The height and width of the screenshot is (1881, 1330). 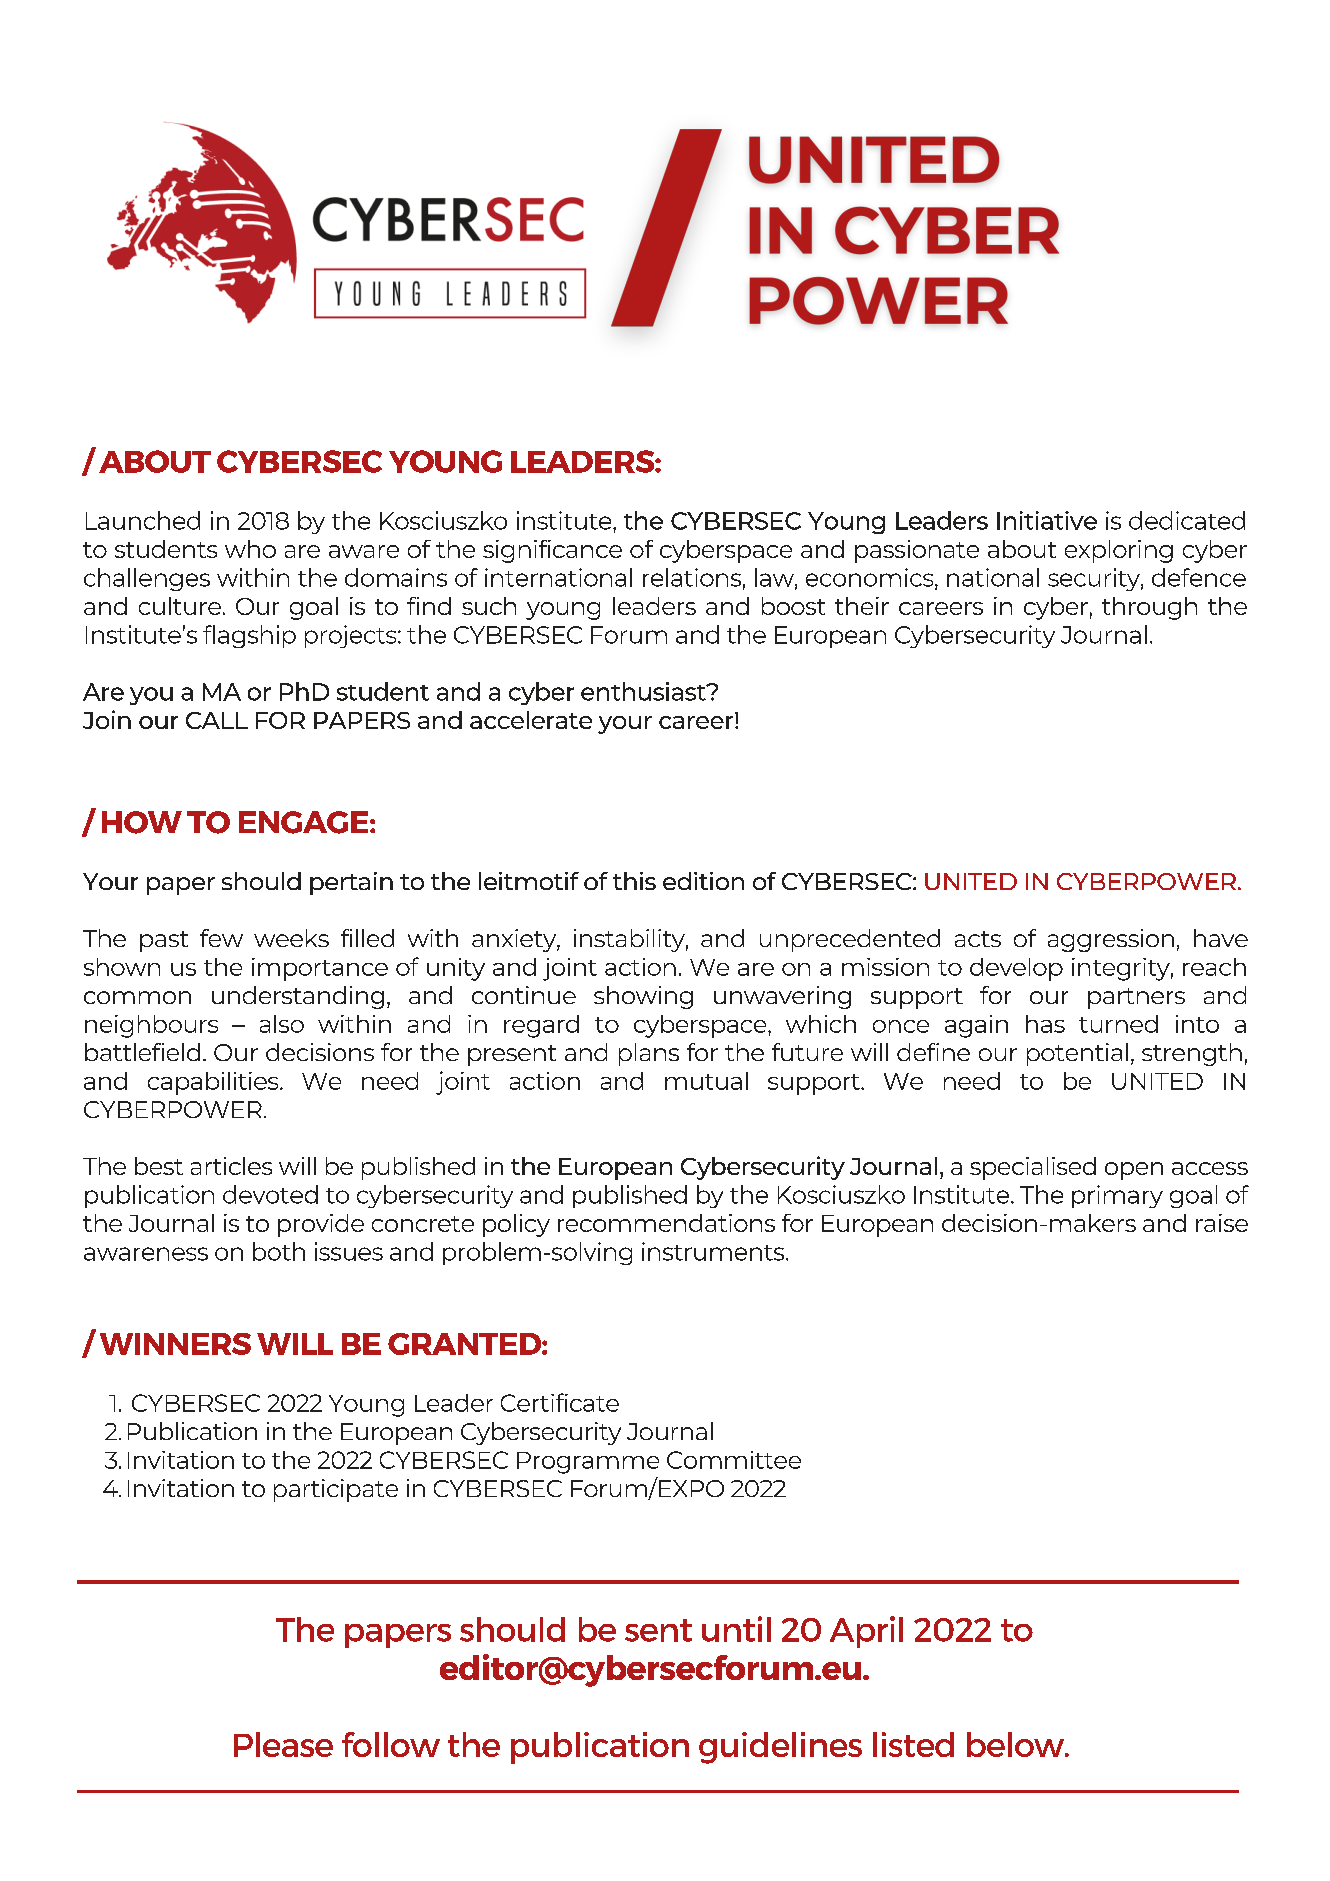 What do you see at coordinates (283, 1744) in the screenshot?
I see `Please` at bounding box center [283, 1744].
